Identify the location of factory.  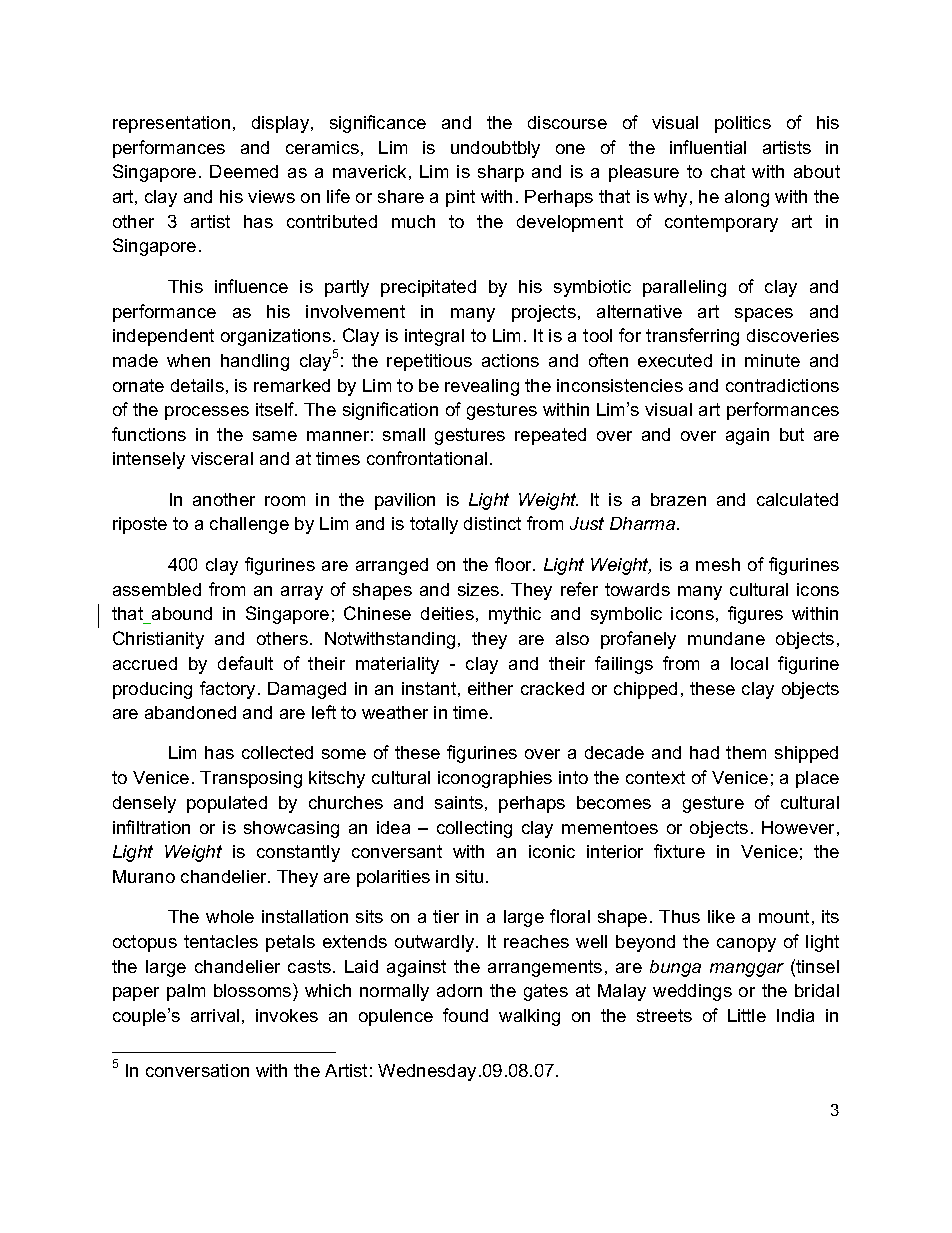
(227, 690).
